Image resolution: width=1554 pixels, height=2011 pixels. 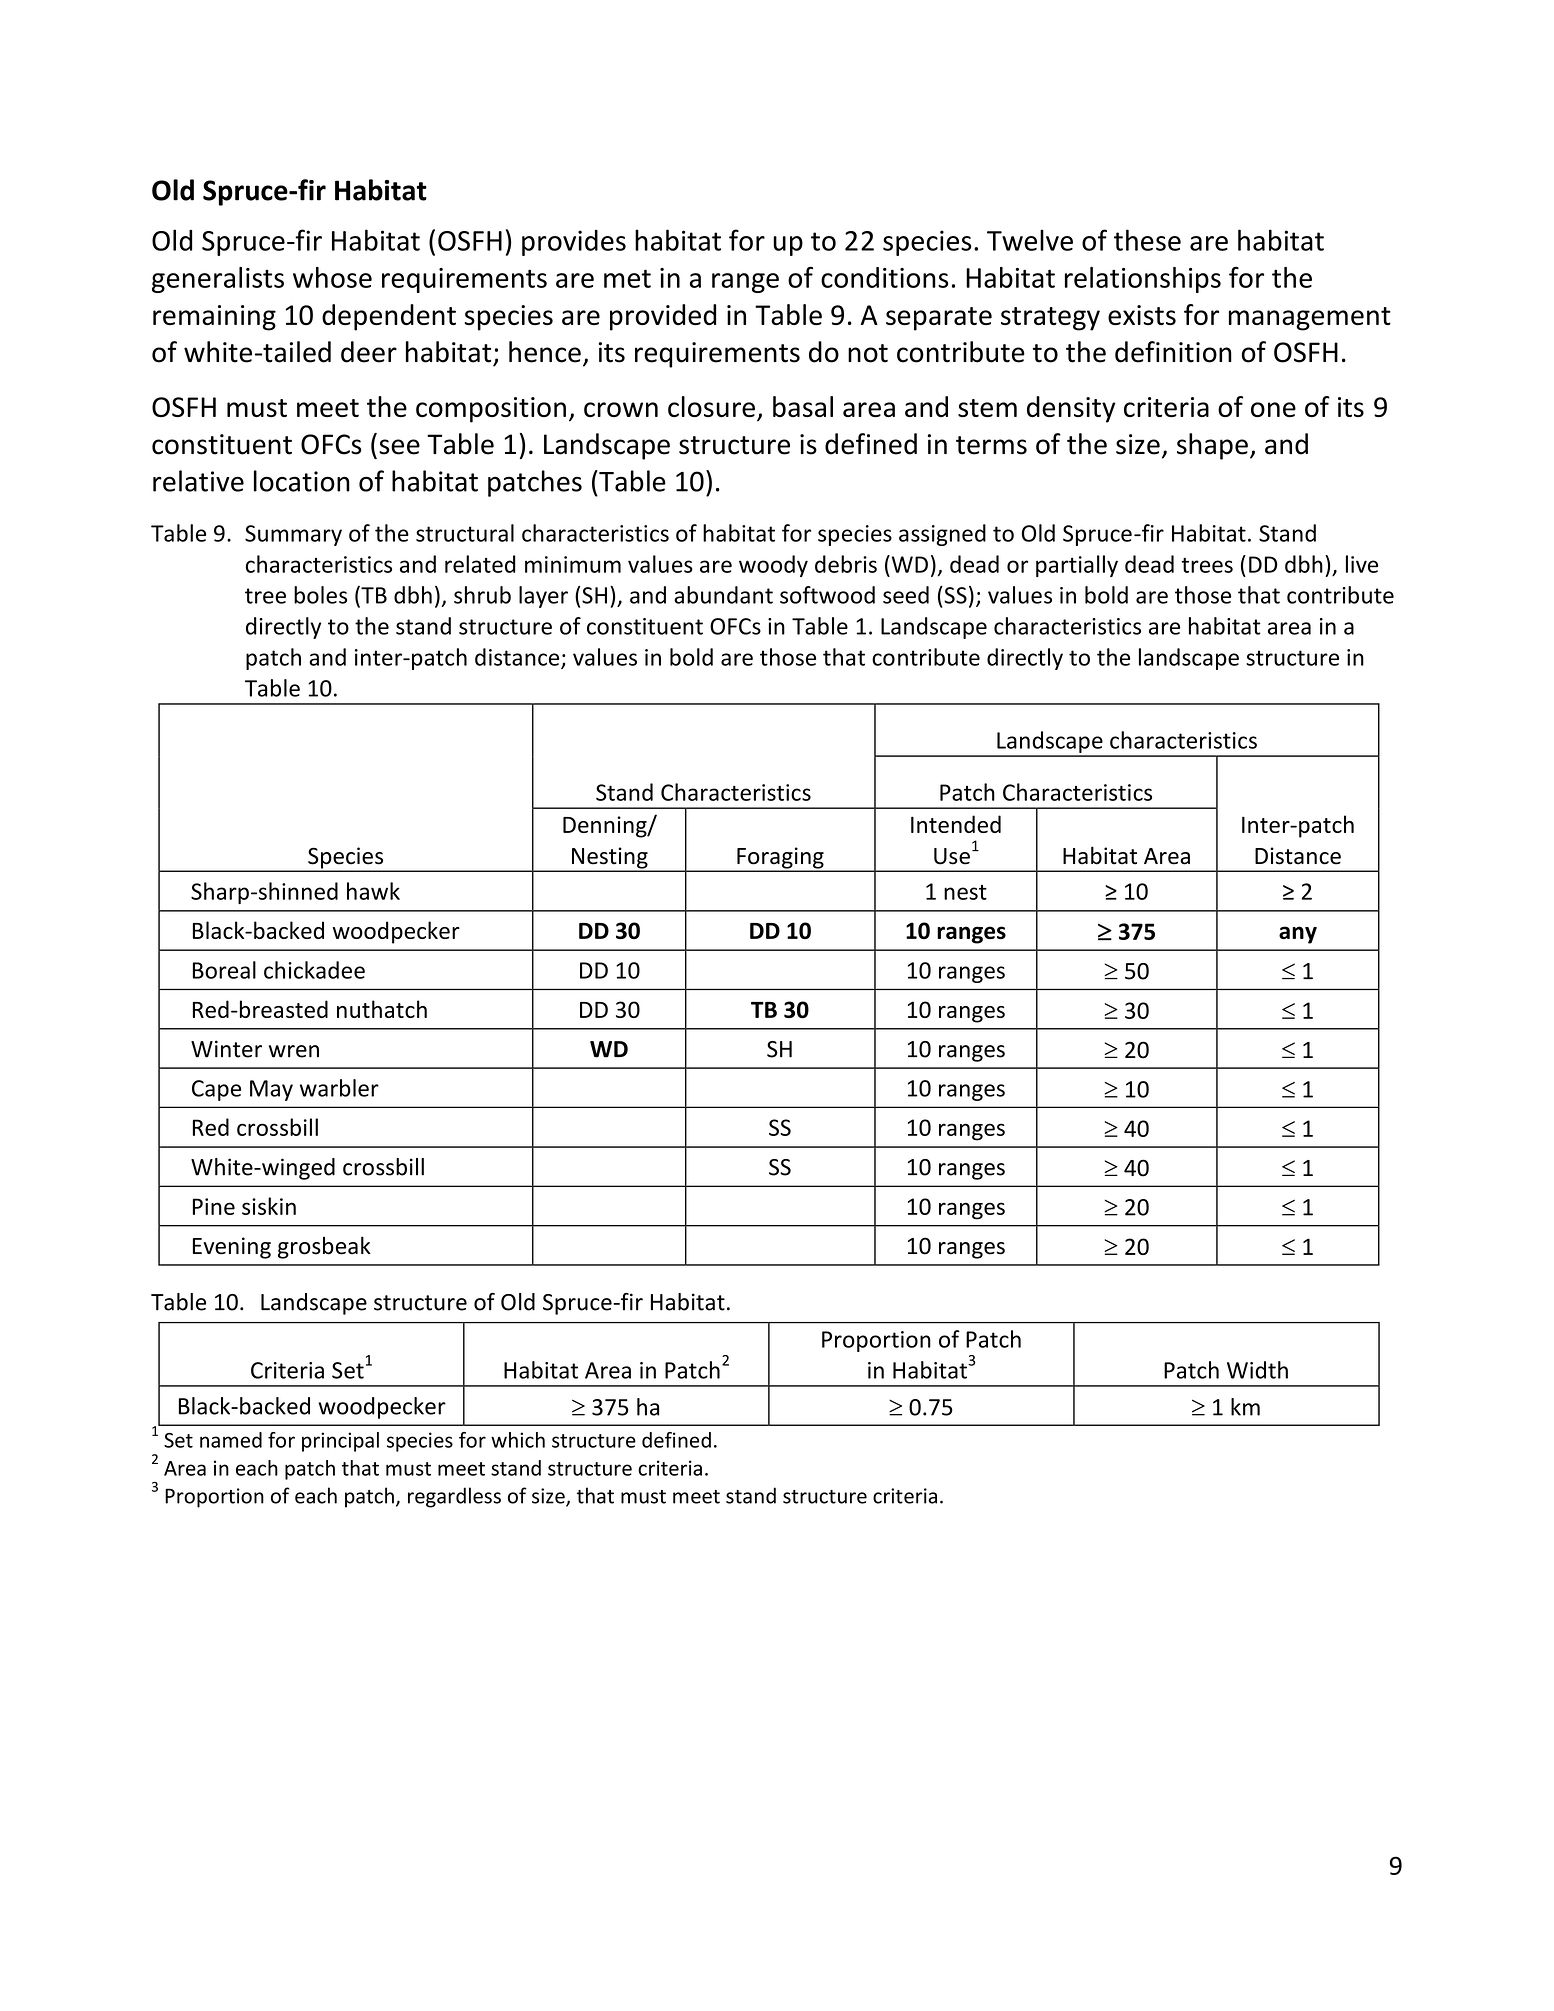 I want to click on conditions, so click(x=885, y=277).
